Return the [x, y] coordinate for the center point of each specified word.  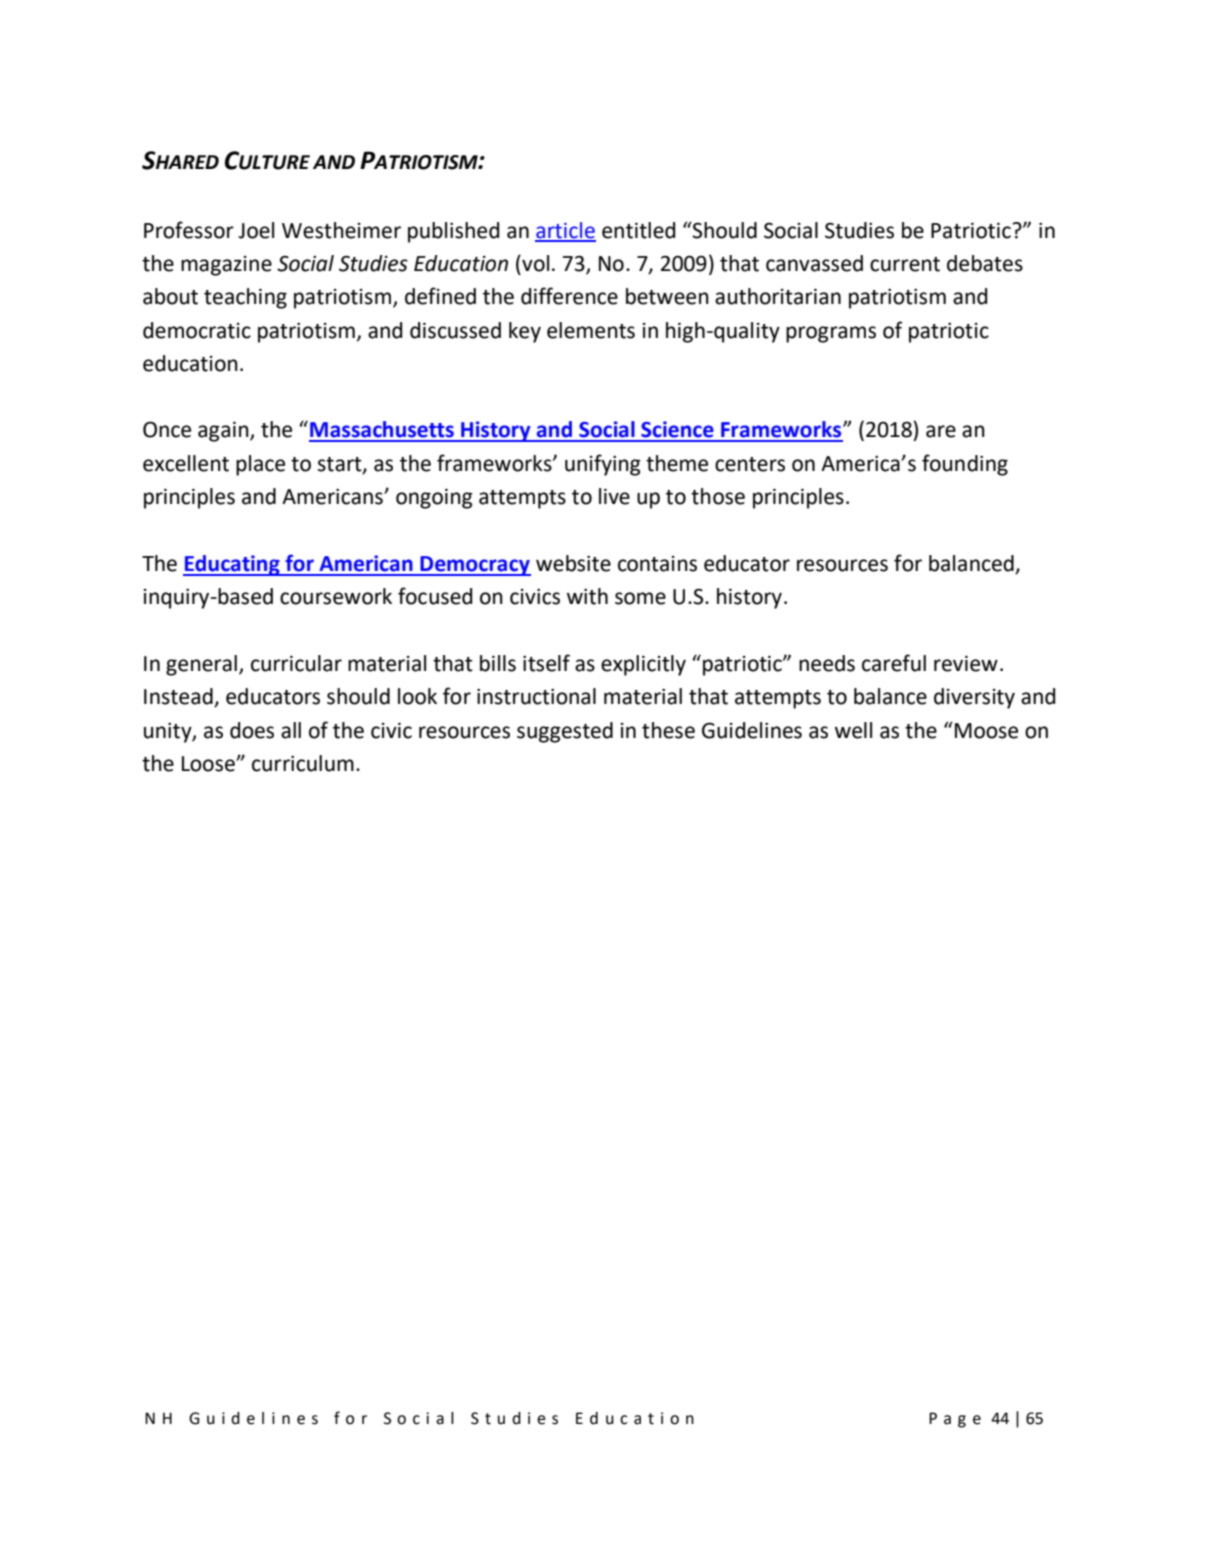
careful [894, 663]
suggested [565, 732]
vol [534, 263]
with [587, 596]
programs [831, 334]
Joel [256, 230]
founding [965, 465]
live [614, 496]
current [905, 264]
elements [591, 330]
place [260, 465]
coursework [336, 596]
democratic [197, 330]
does [252, 730]
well [853, 730]
